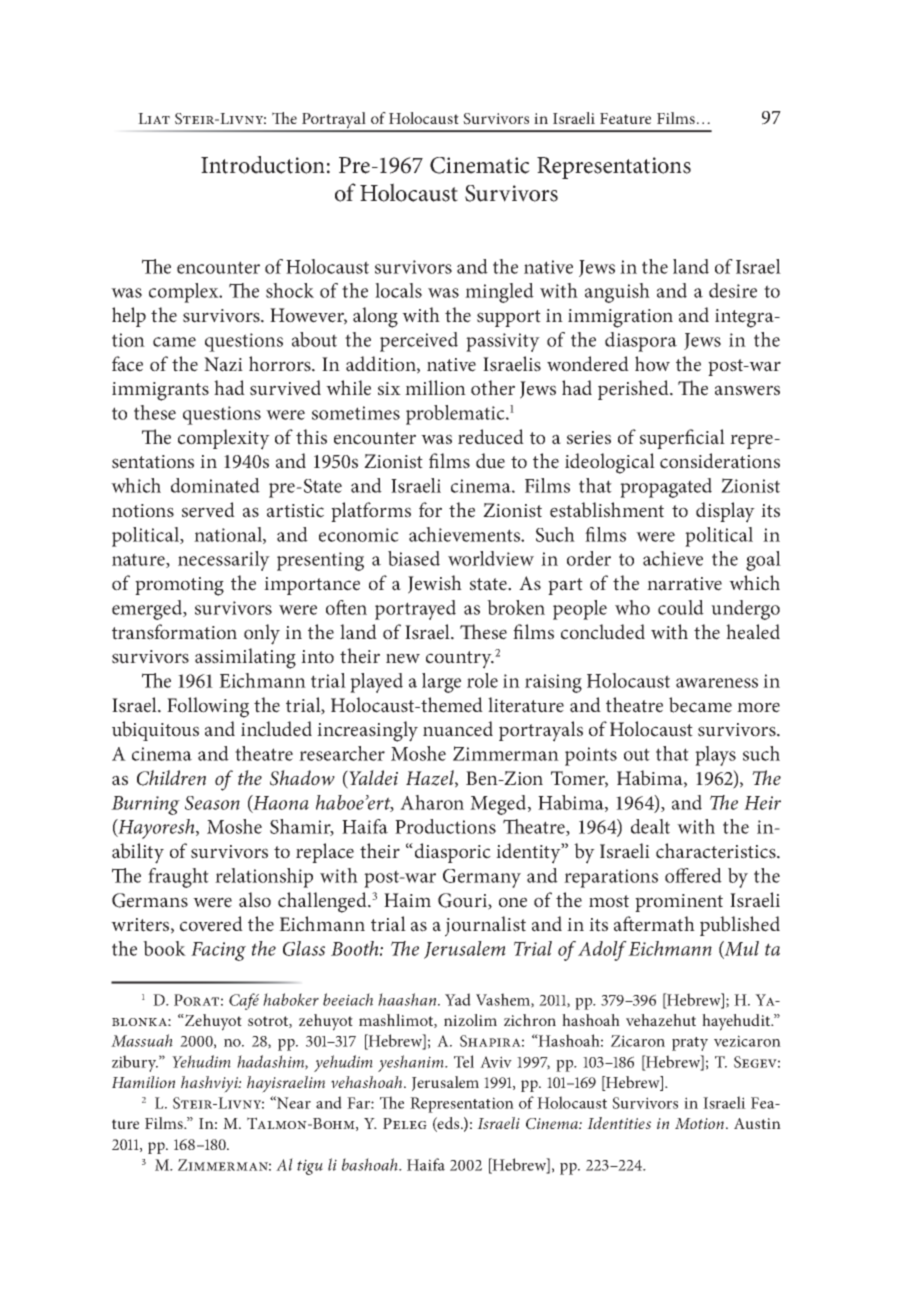 The image size is (924, 1307). I want to click on prominent, so click(679, 903).
